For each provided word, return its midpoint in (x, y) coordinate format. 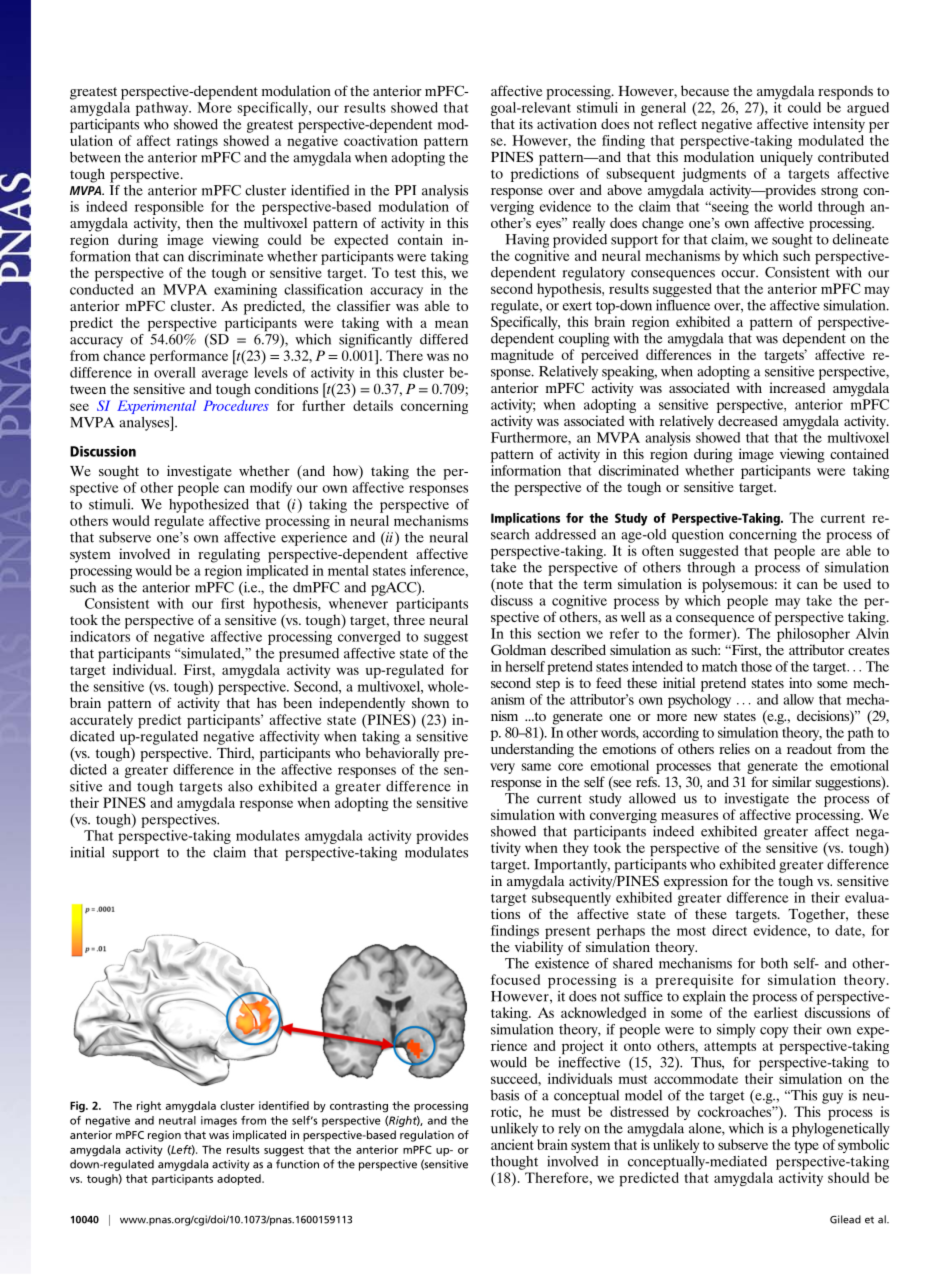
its (526, 123)
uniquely (786, 158)
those (756, 666)
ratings (197, 142)
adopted (240, 1179)
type (806, 1147)
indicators (100, 636)
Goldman (518, 649)
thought (514, 1163)
